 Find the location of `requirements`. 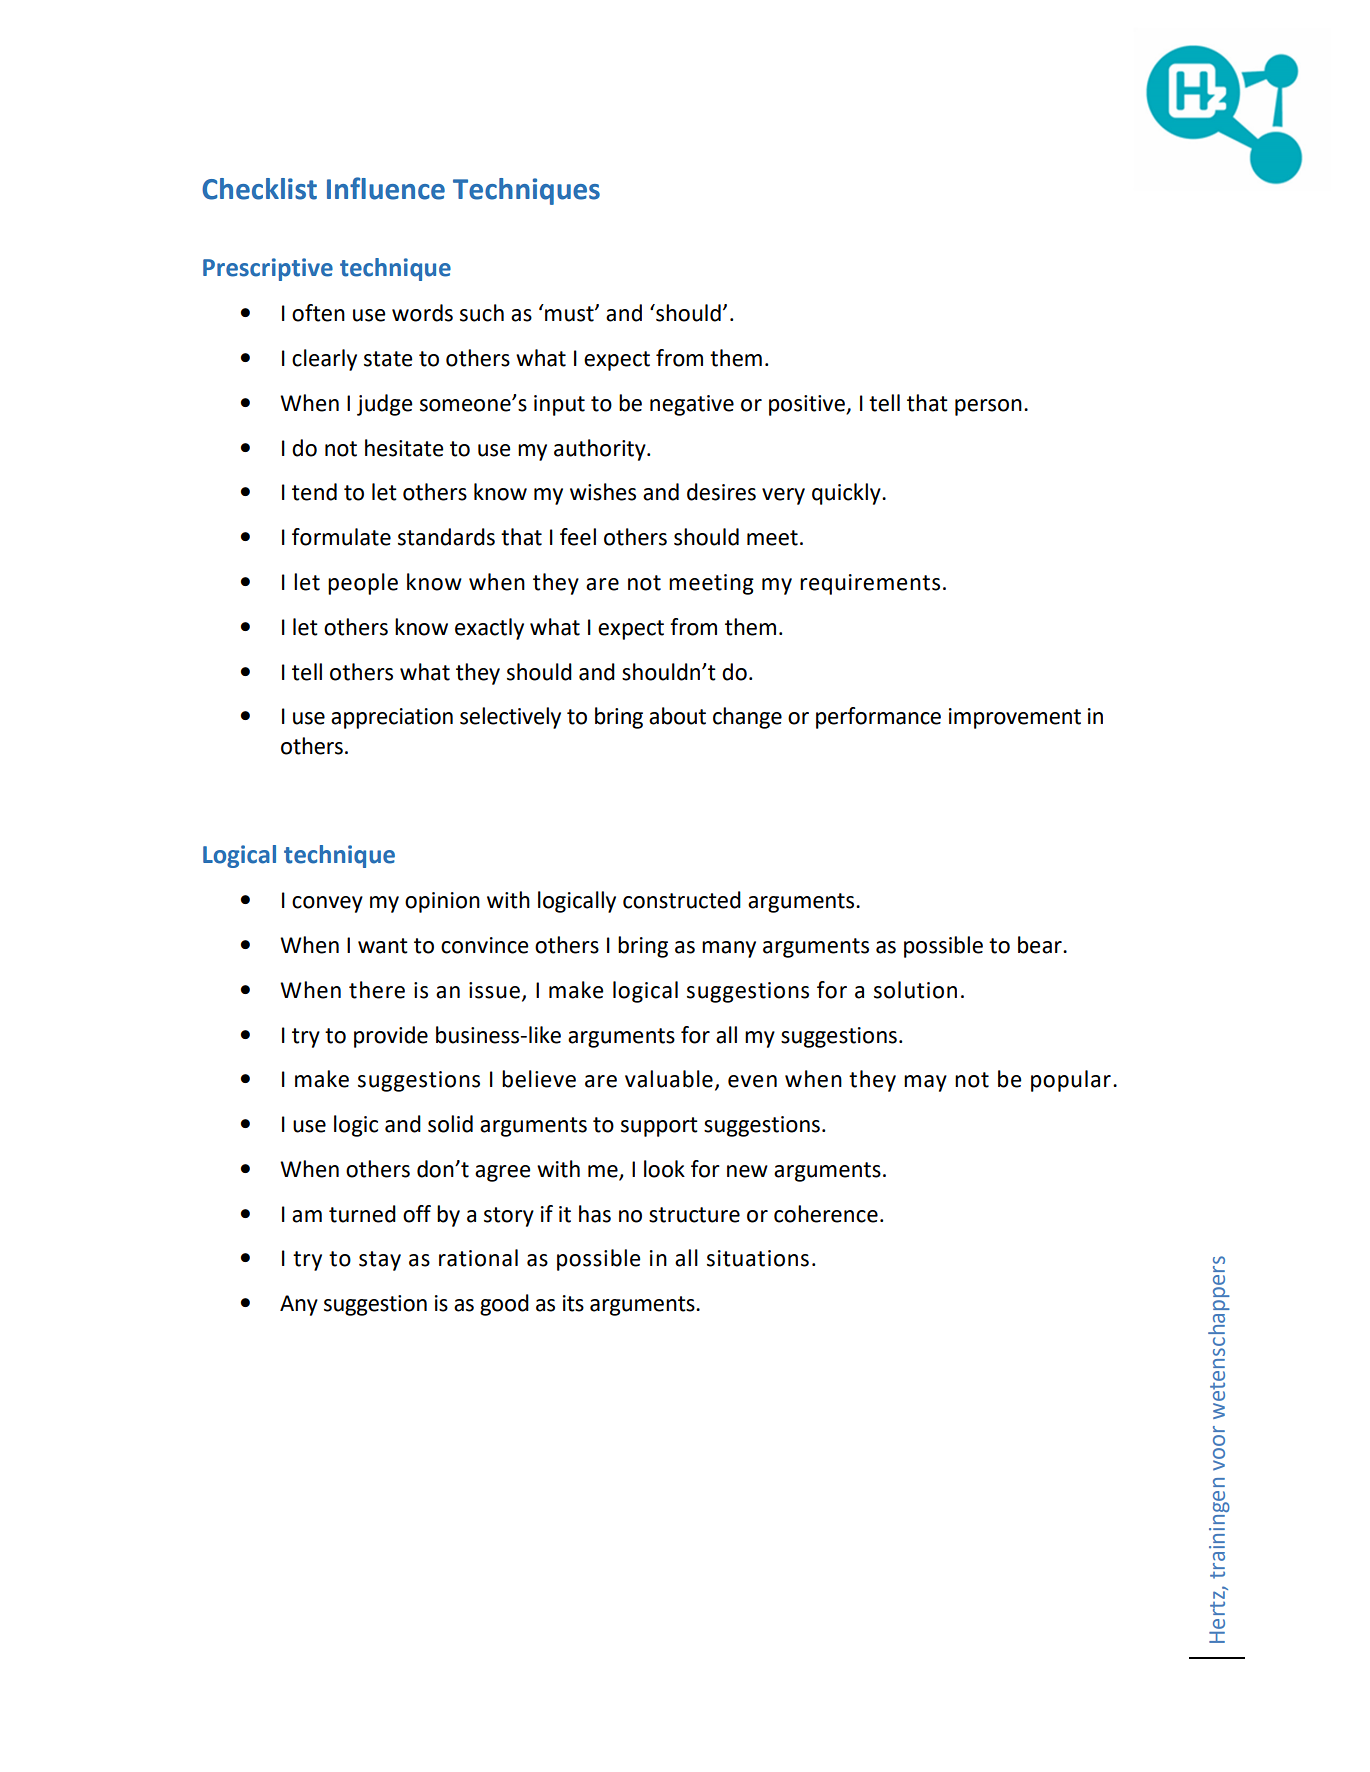

requirements is located at coordinates (870, 584).
